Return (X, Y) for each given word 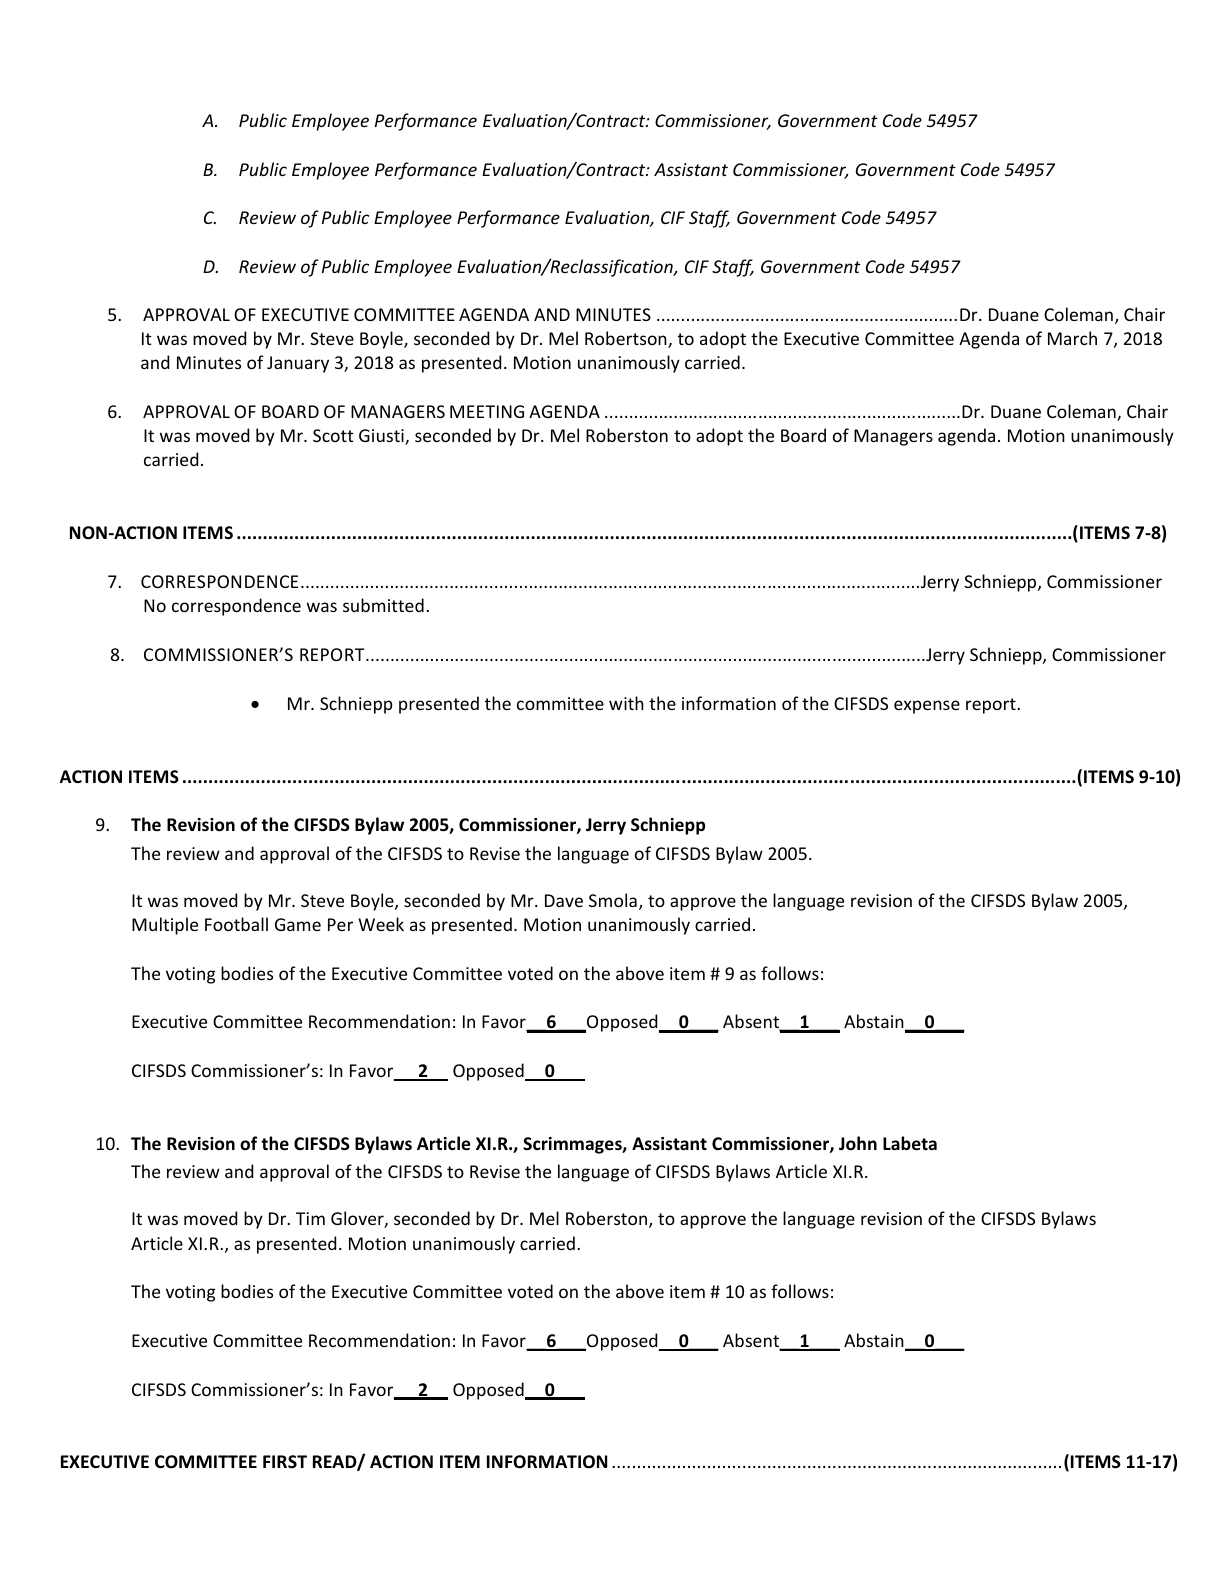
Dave (564, 900)
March (1072, 338)
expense (927, 707)
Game (298, 924)
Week (381, 924)
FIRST (285, 1461)
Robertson (627, 339)
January (298, 364)
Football (236, 924)
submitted (383, 605)
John (858, 1143)
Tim (310, 1218)
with (626, 703)
